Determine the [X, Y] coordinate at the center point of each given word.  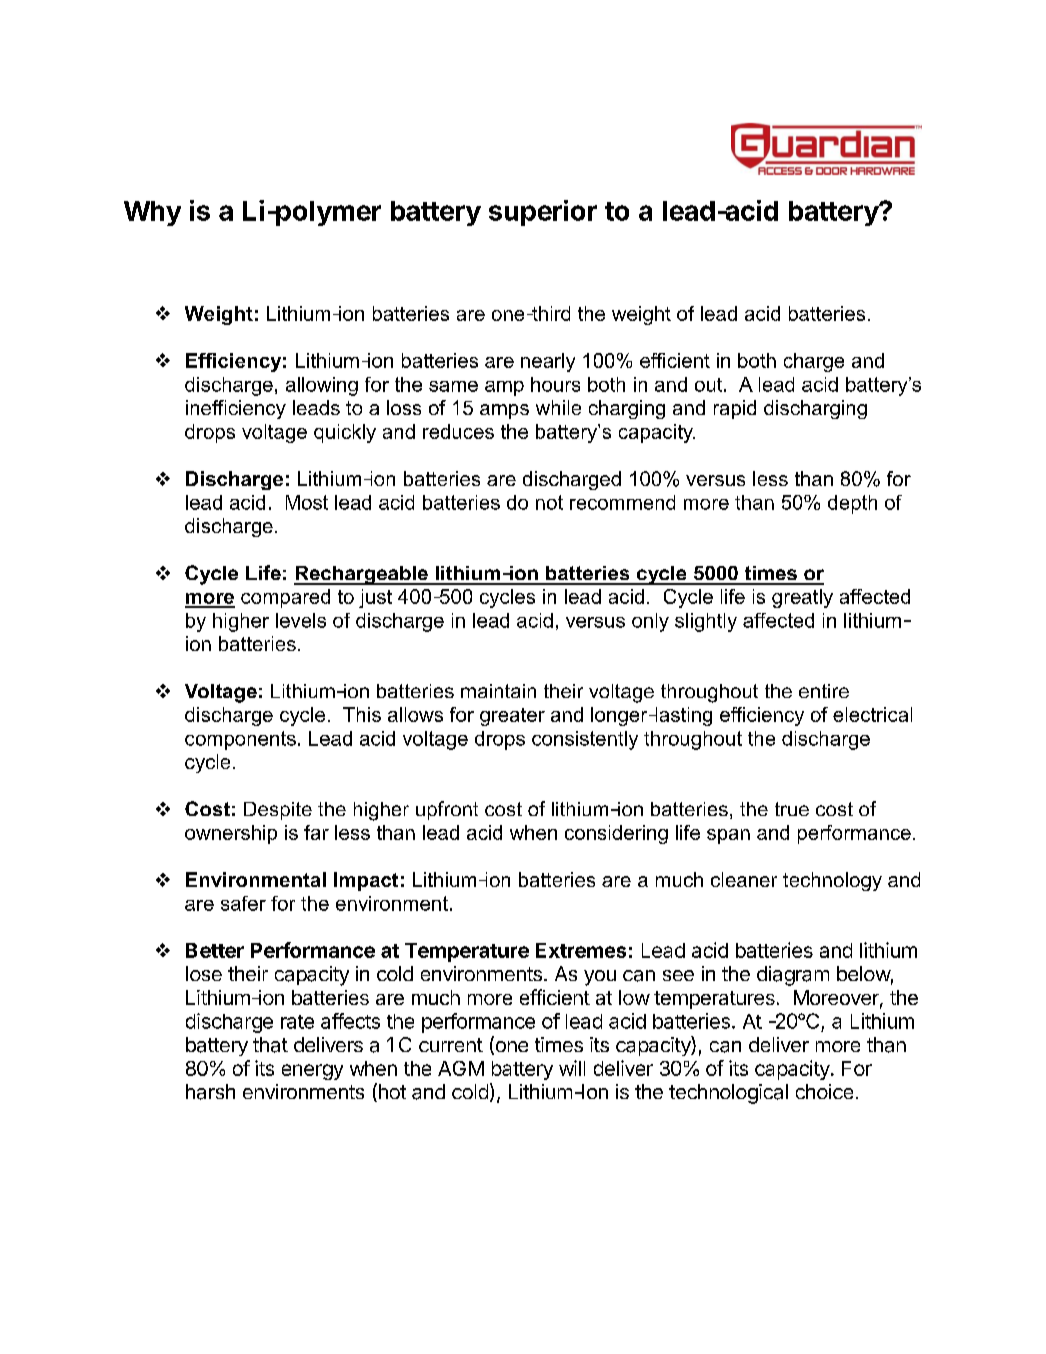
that [270, 1045]
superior [543, 213]
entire [824, 691]
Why [152, 213]
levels [301, 620]
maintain [498, 691]
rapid [735, 409]
